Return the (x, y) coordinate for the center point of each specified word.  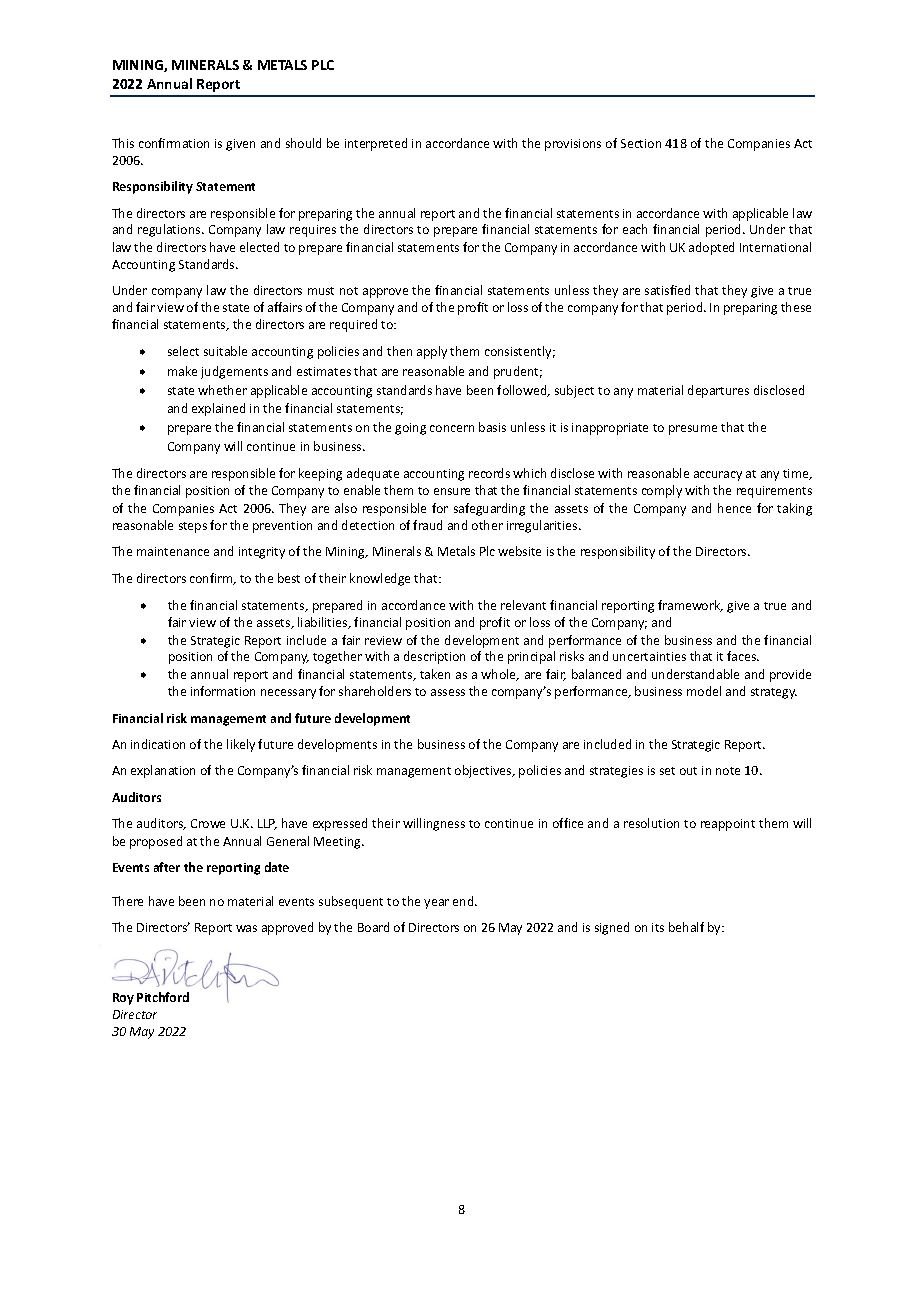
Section (641, 143)
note (728, 771)
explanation (163, 771)
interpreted (376, 144)
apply (432, 352)
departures (718, 391)
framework (690, 606)
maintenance (173, 551)
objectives (484, 771)
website (519, 551)
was (246, 928)
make (182, 371)
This (123, 143)
